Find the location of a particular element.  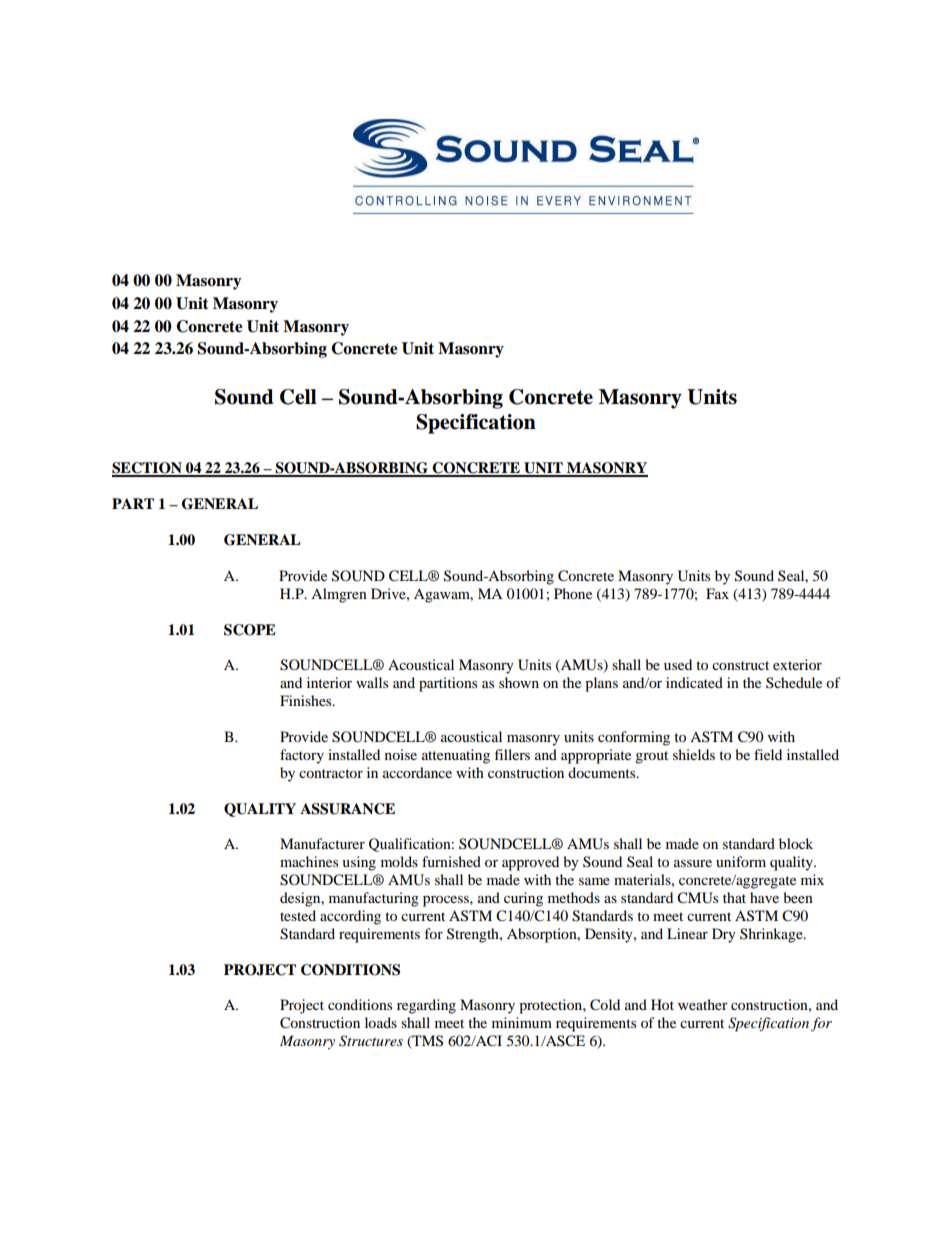

shown is located at coordinates (519, 682).
